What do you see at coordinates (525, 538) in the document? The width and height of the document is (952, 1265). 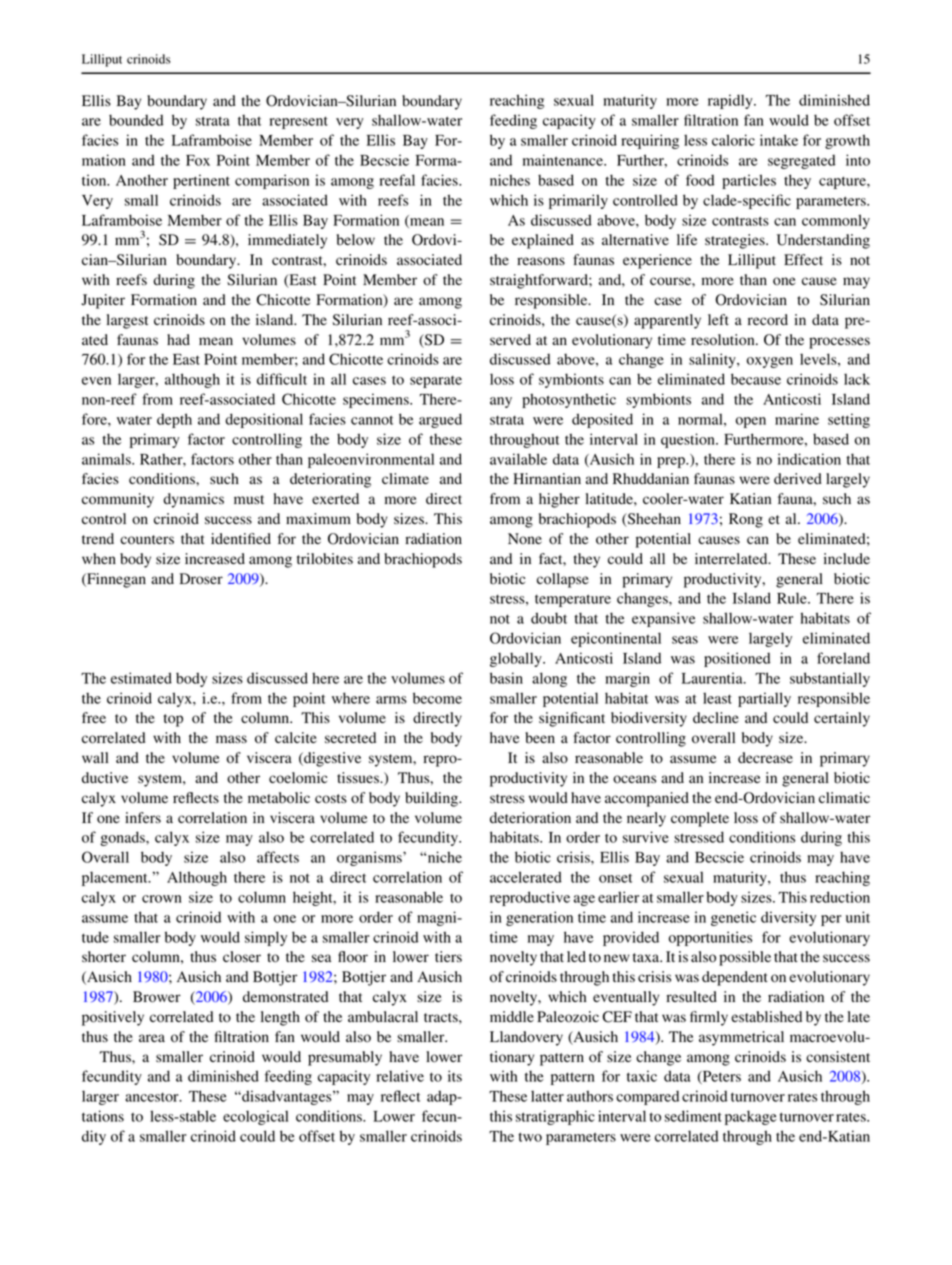 I see `None` at bounding box center [525, 538].
